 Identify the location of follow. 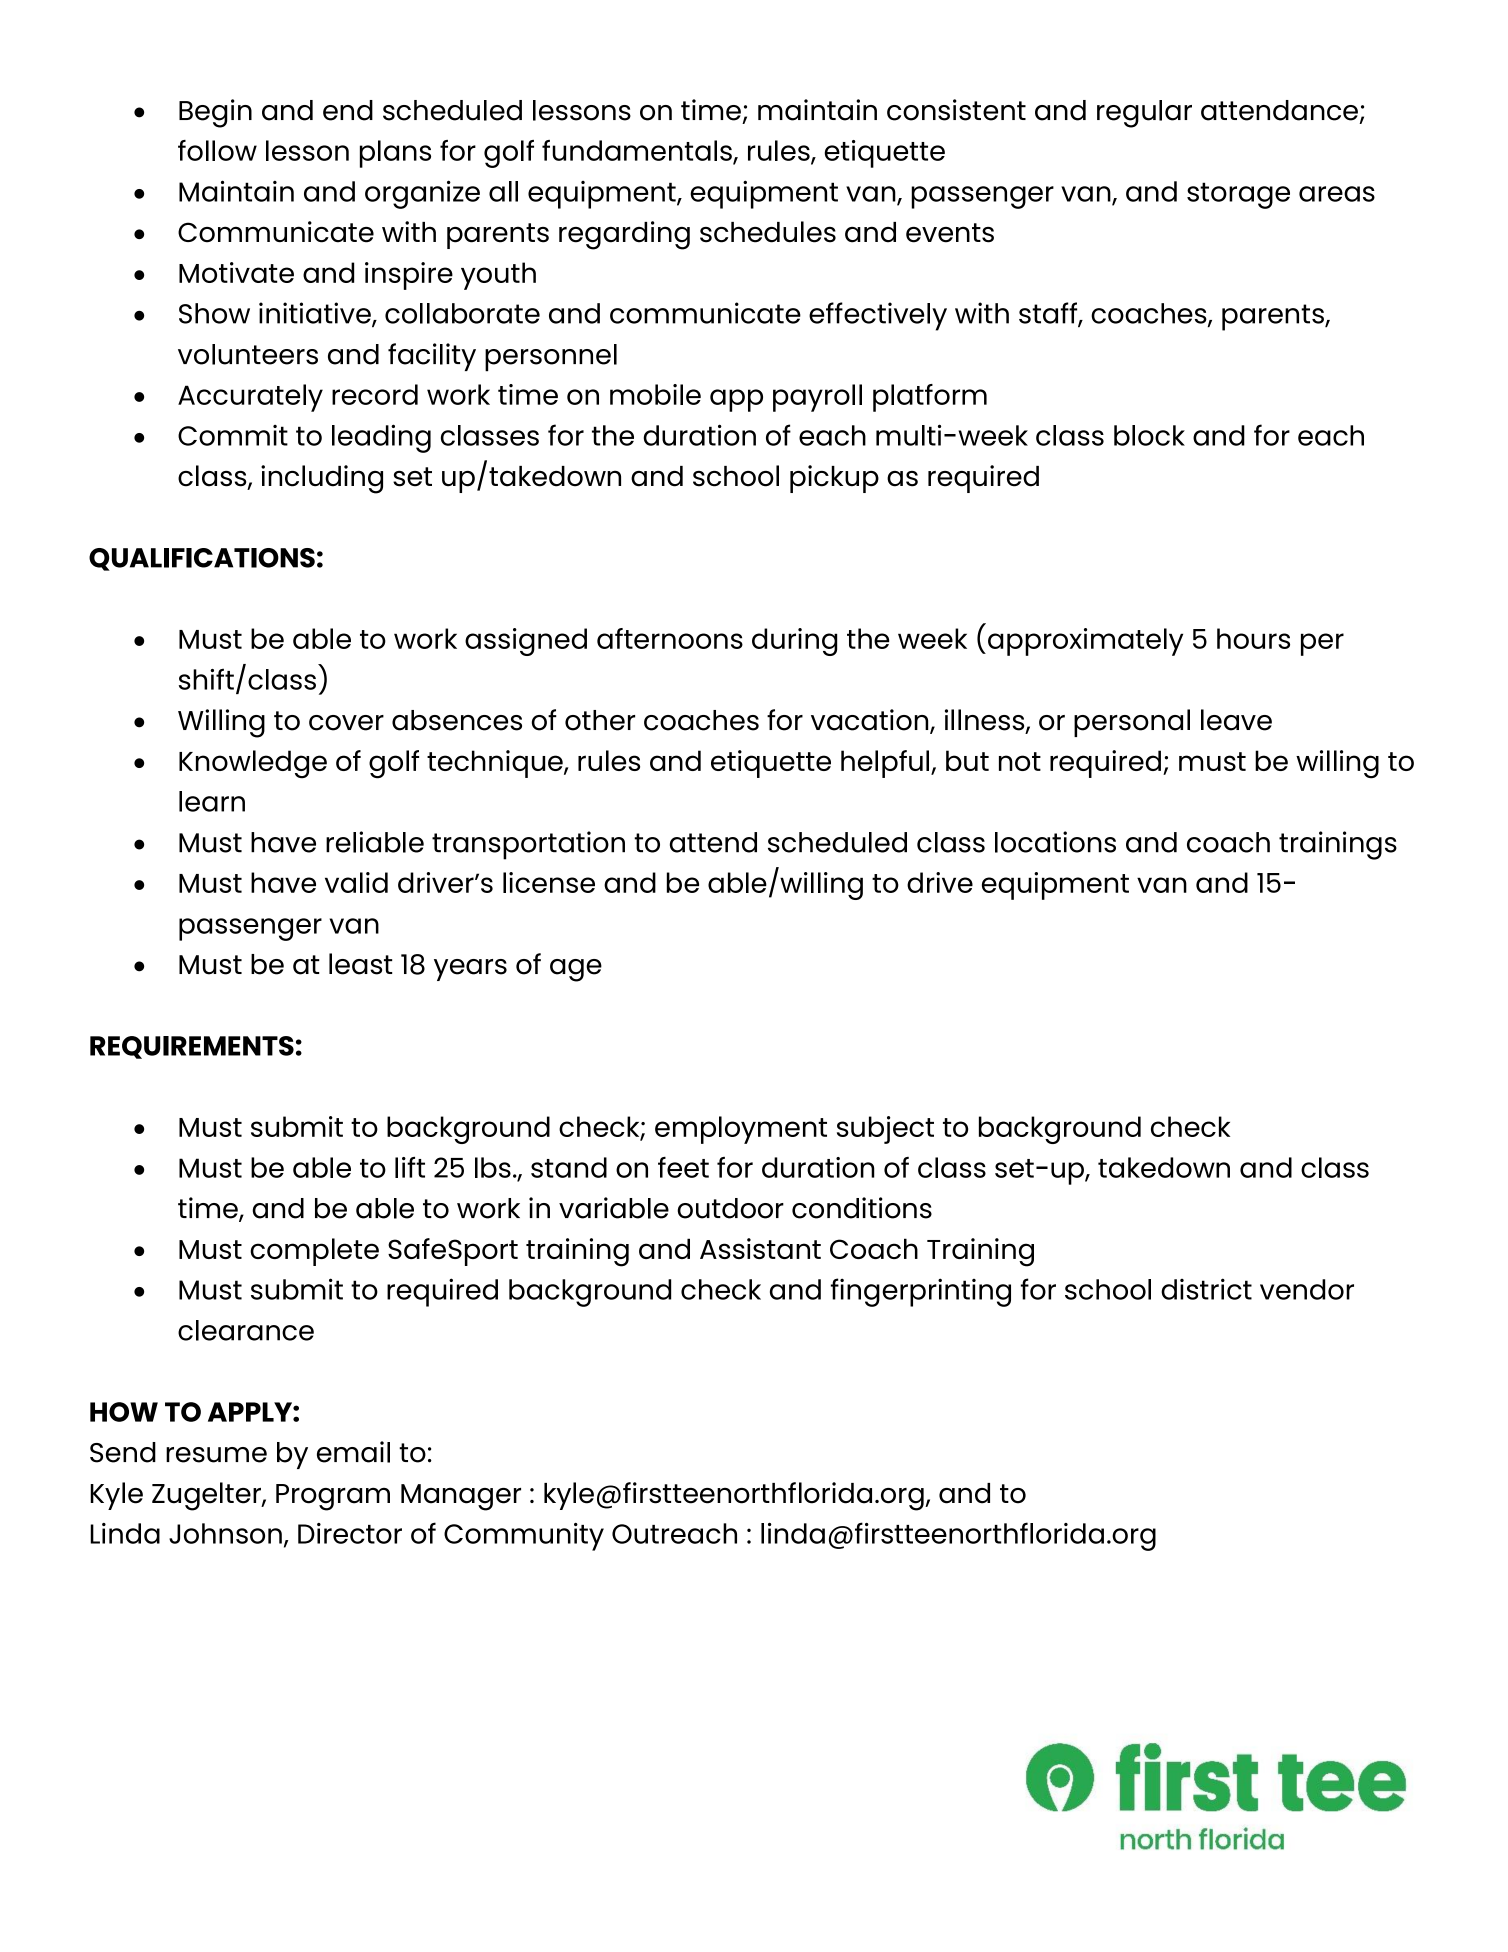
(217, 150).
